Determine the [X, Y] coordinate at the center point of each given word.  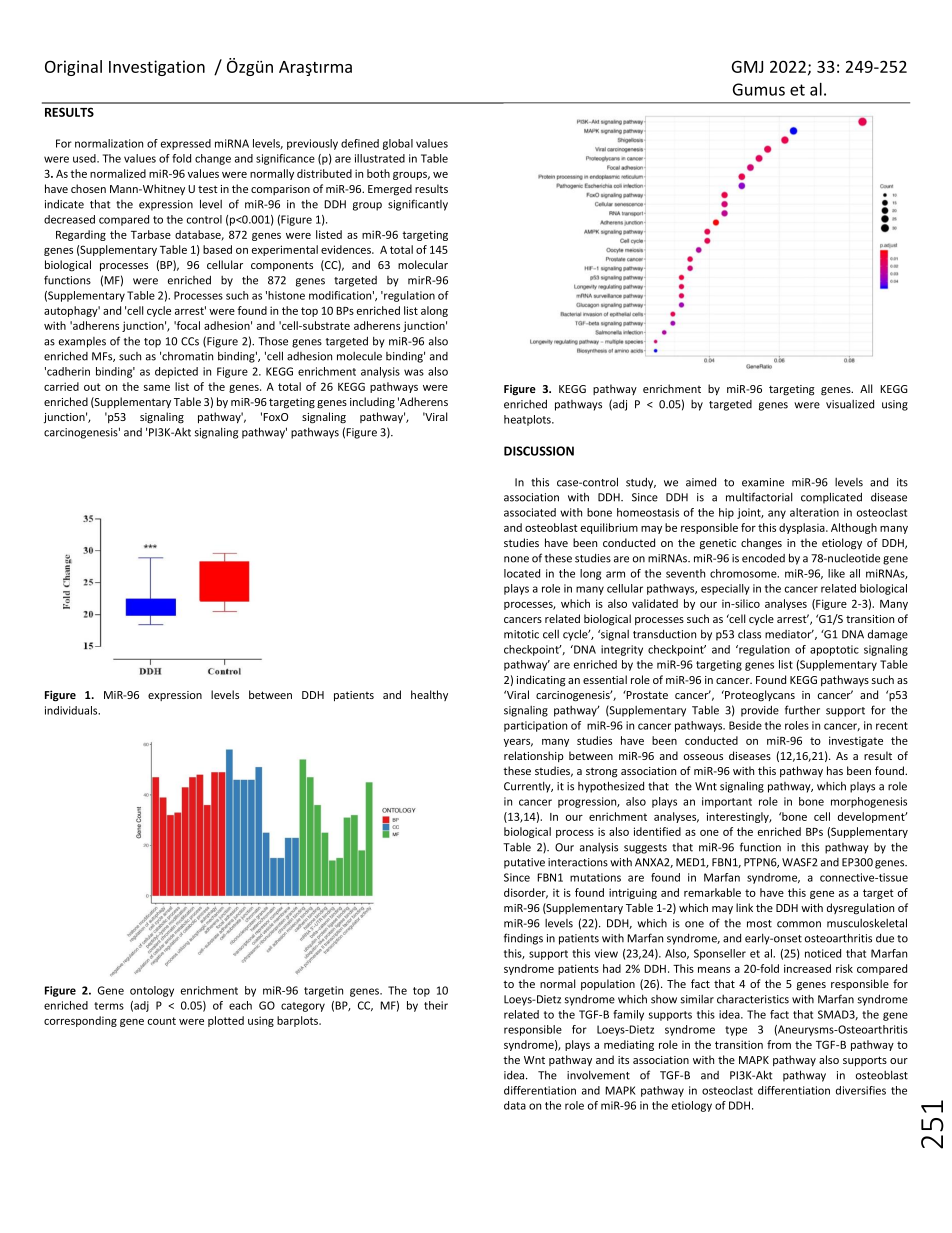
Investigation [157, 68]
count [162, 1021]
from [779, 1044]
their [436, 1005]
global [398, 144]
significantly [418, 205]
